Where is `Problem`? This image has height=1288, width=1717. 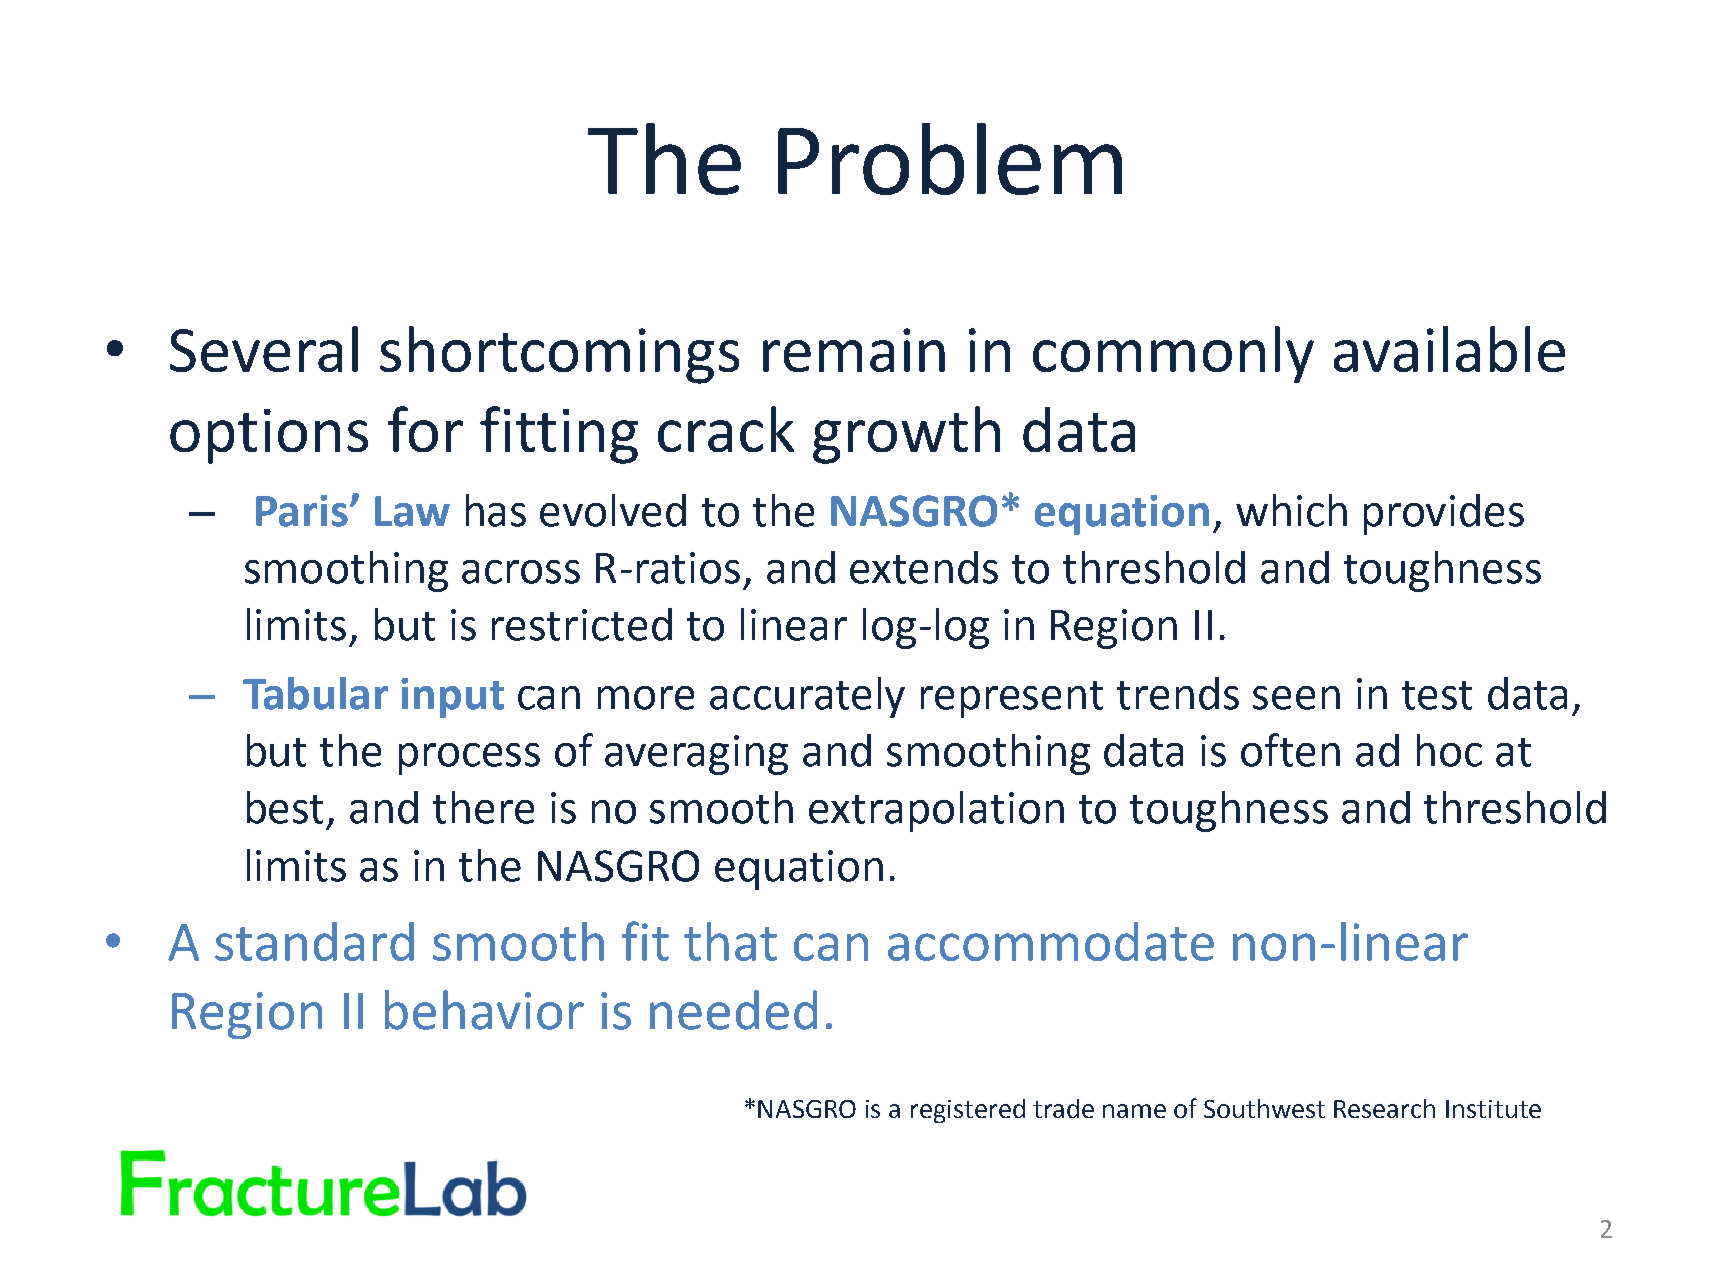 Problem is located at coordinates (950, 159).
